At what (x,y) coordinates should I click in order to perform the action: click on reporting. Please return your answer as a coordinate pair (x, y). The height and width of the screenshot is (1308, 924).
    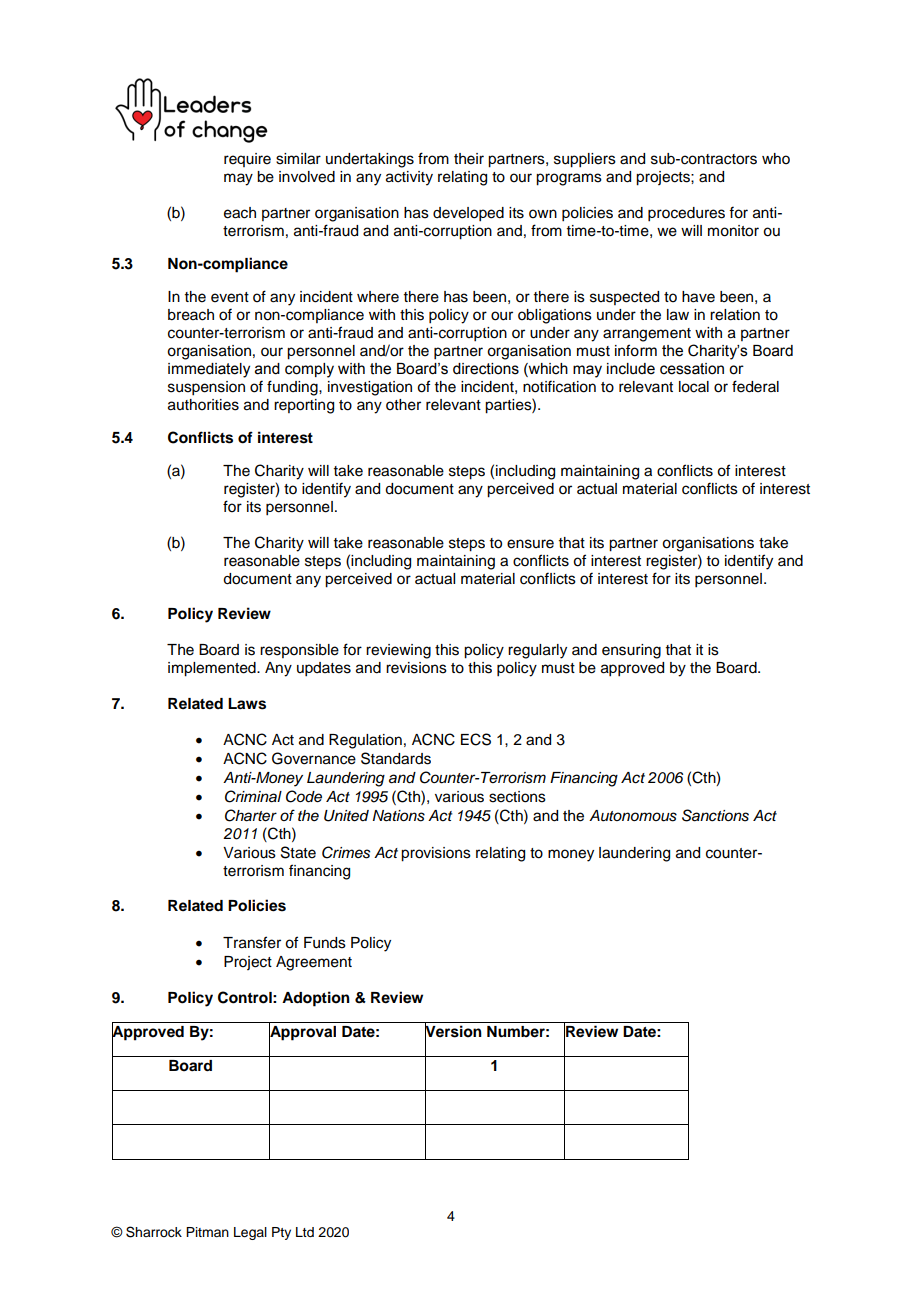
    Looking at the image, I should click on (304, 406).
